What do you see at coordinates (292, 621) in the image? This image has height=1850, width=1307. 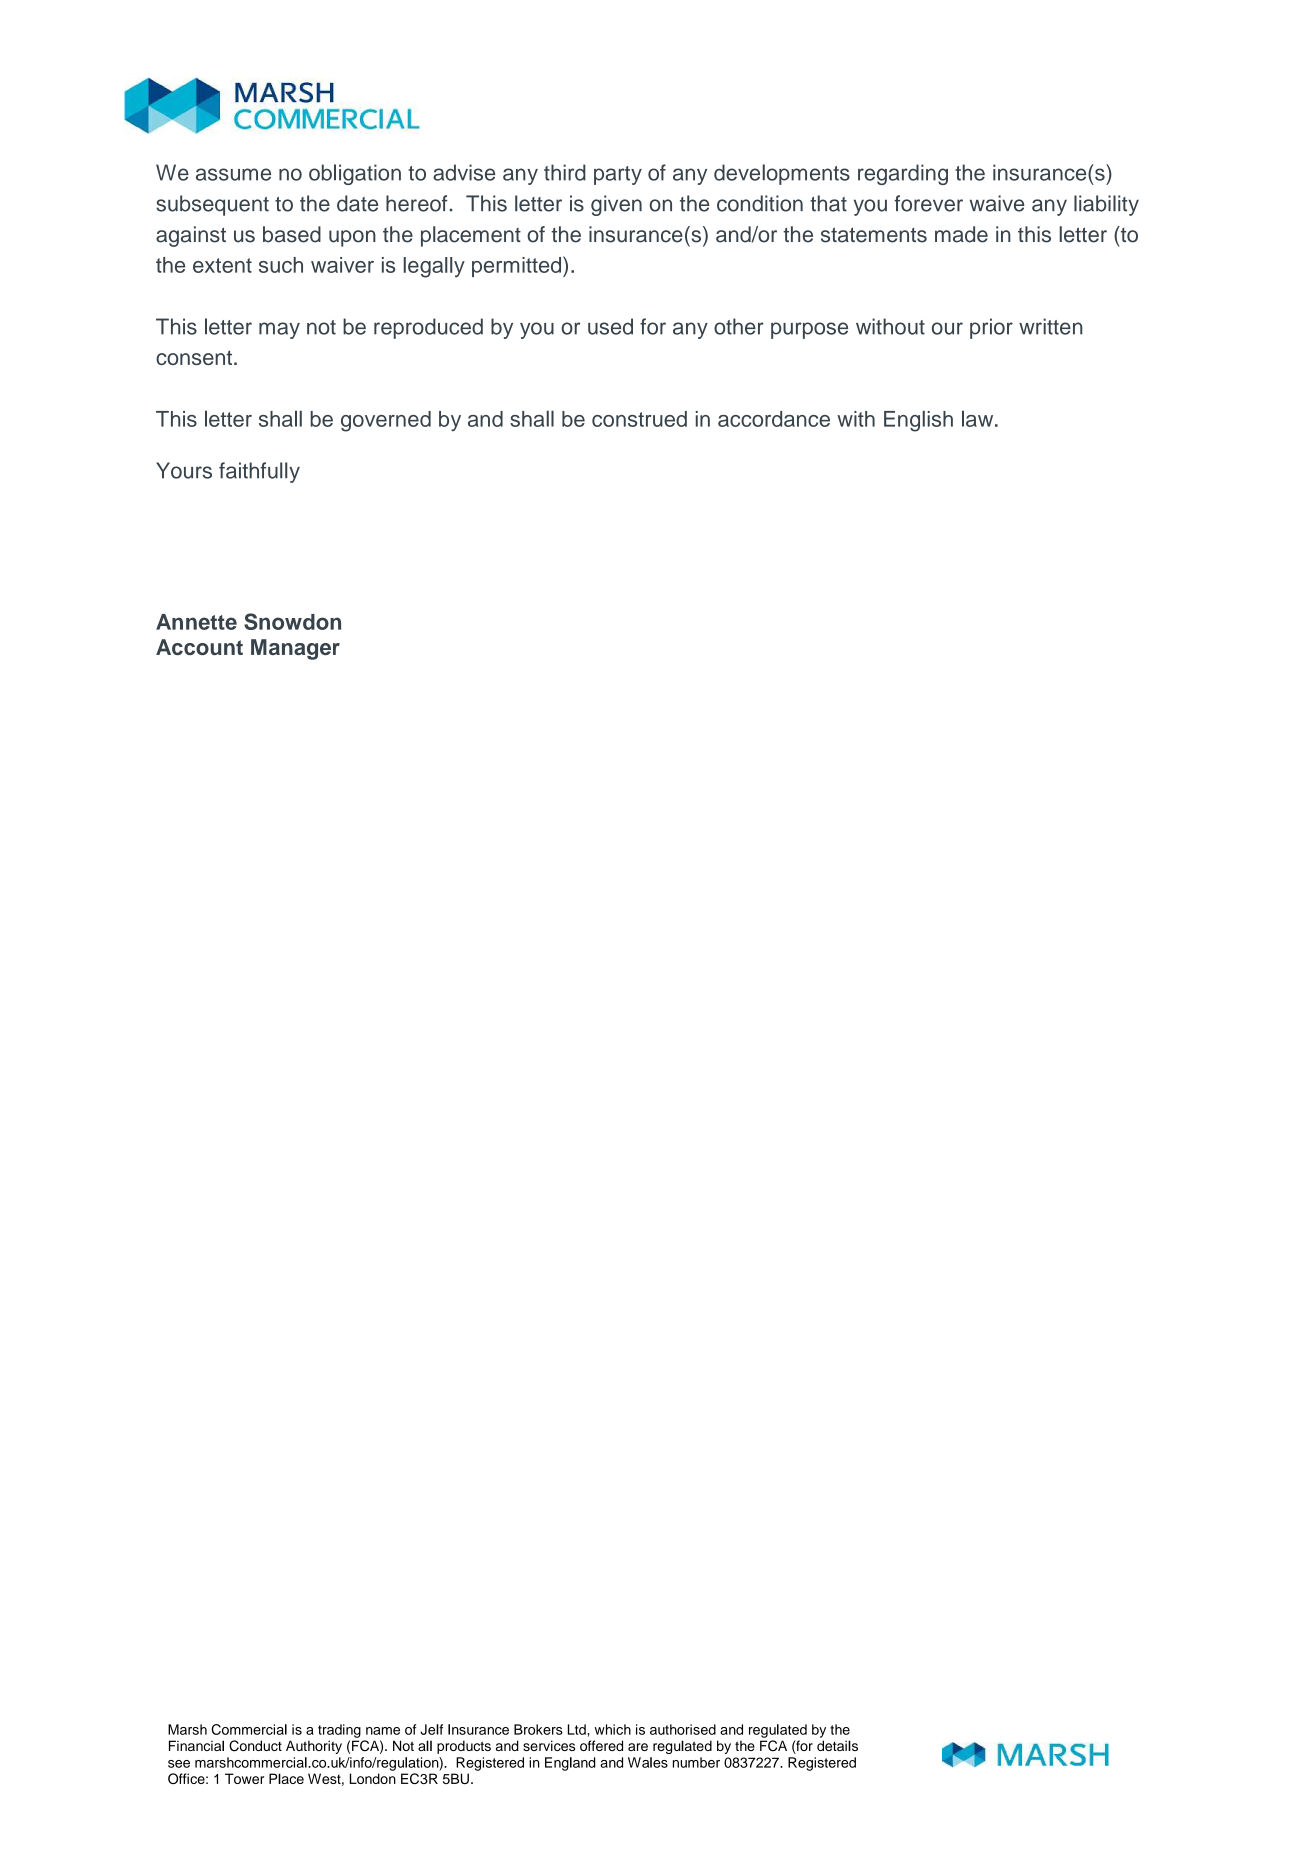 I see `Snowdon` at bounding box center [292, 621].
